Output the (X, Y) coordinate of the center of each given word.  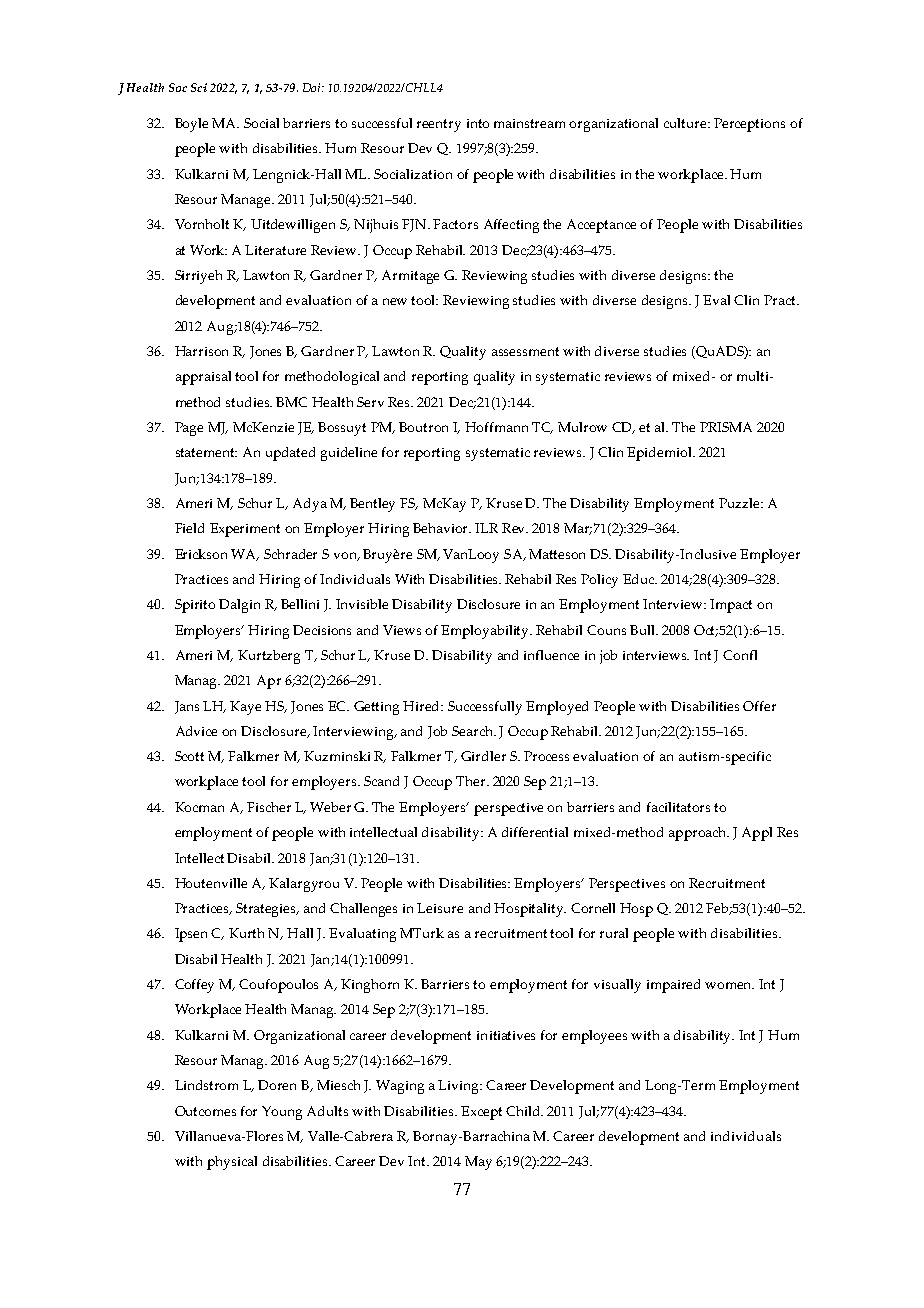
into (478, 123)
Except (481, 1113)
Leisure (440, 908)
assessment (525, 351)
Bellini (300, 604)
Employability (486, 632)
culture (687, 123)
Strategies (267, 910)
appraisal (203, 378)
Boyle (191, 125)
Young (282, 1113)
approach (699, 834)
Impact (731, 606)
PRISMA (726, 427)
